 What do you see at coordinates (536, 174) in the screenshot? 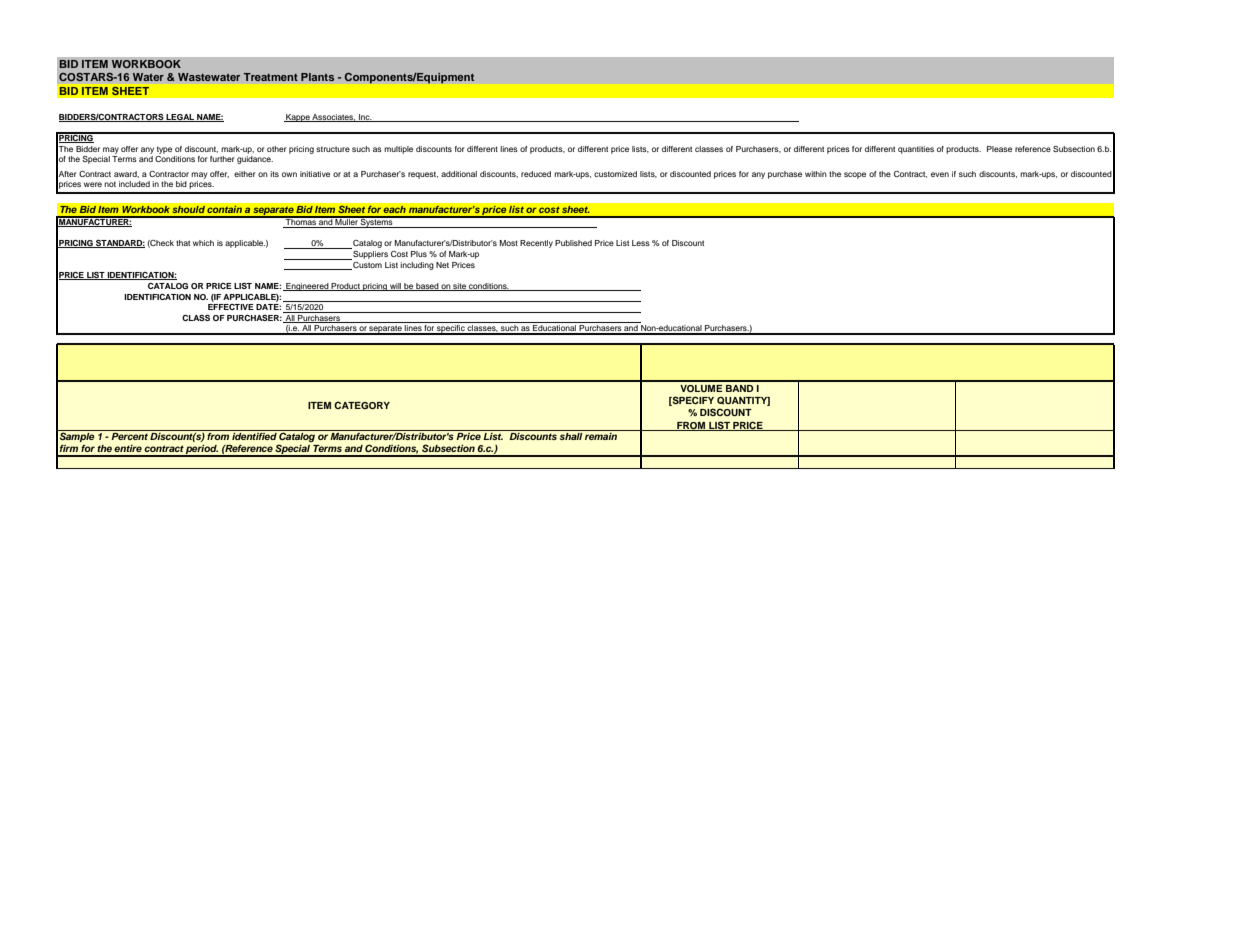
I see `reduced` at bounding box center [536, 174].
